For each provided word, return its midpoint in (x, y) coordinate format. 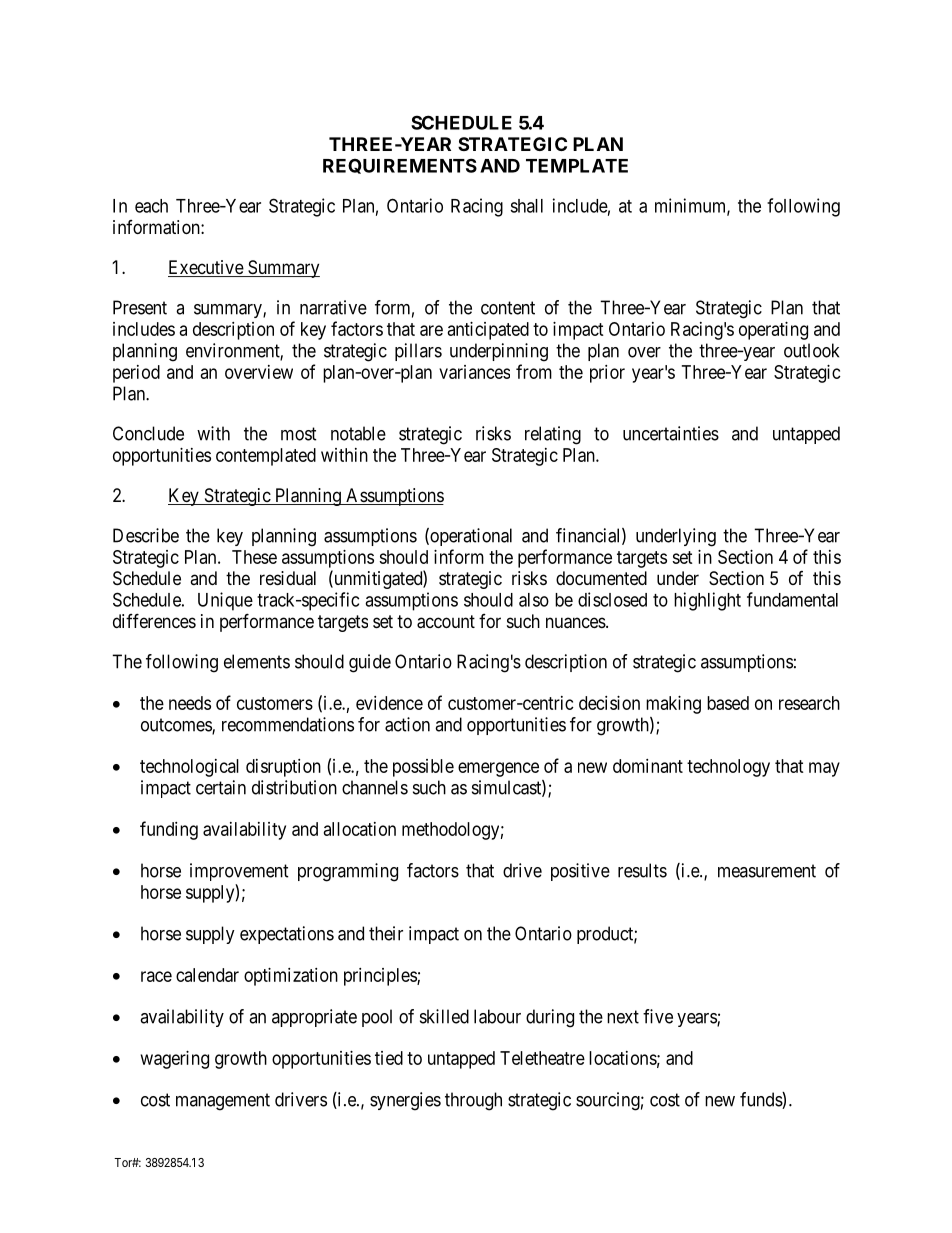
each (151, 206)
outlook (811, 350)
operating (773, 331)
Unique (225, 601)
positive (580, 872)
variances (474, 372)
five (658, 1016)
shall (526, 206)
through (473, 1101)
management (223, 1102)
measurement (767, 871)
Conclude (148, 433)
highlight (707, 601)
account (446, 622)
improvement (239, 872)
